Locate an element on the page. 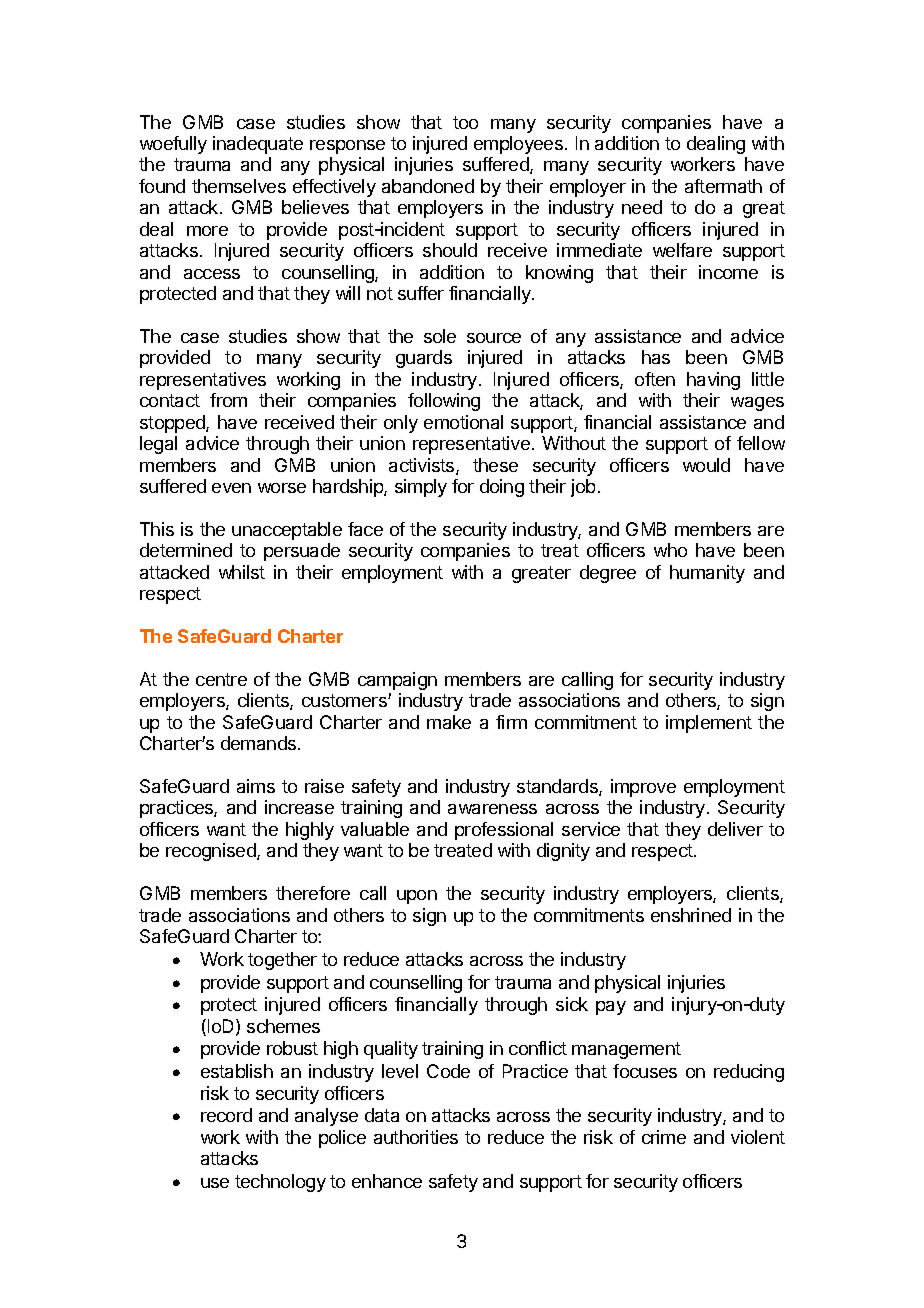 The width and height of the document is (924, 1308). implement is located at coordinates (709, 724).
